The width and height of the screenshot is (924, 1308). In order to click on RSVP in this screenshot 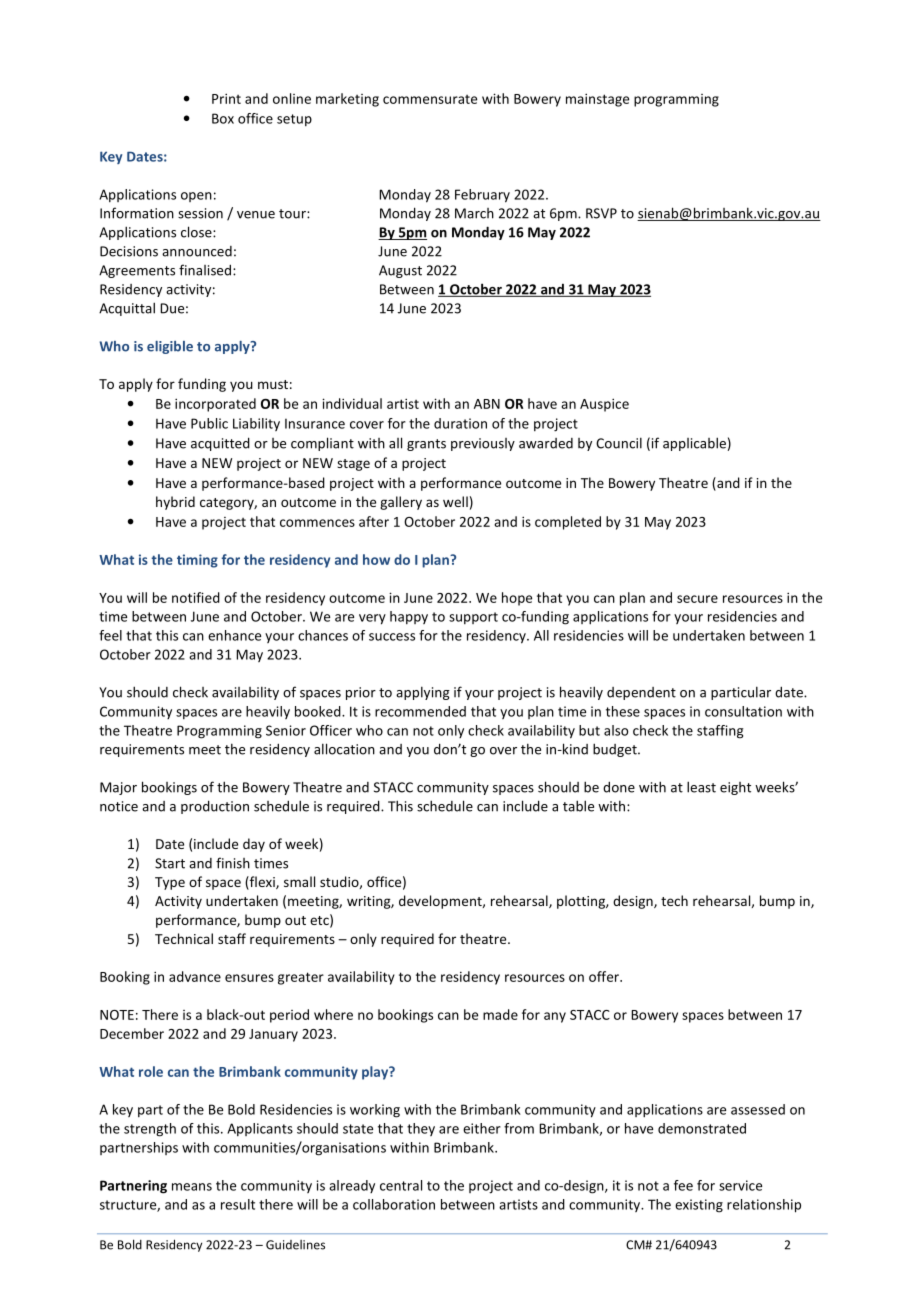, I will do `click(601, 213)`.
